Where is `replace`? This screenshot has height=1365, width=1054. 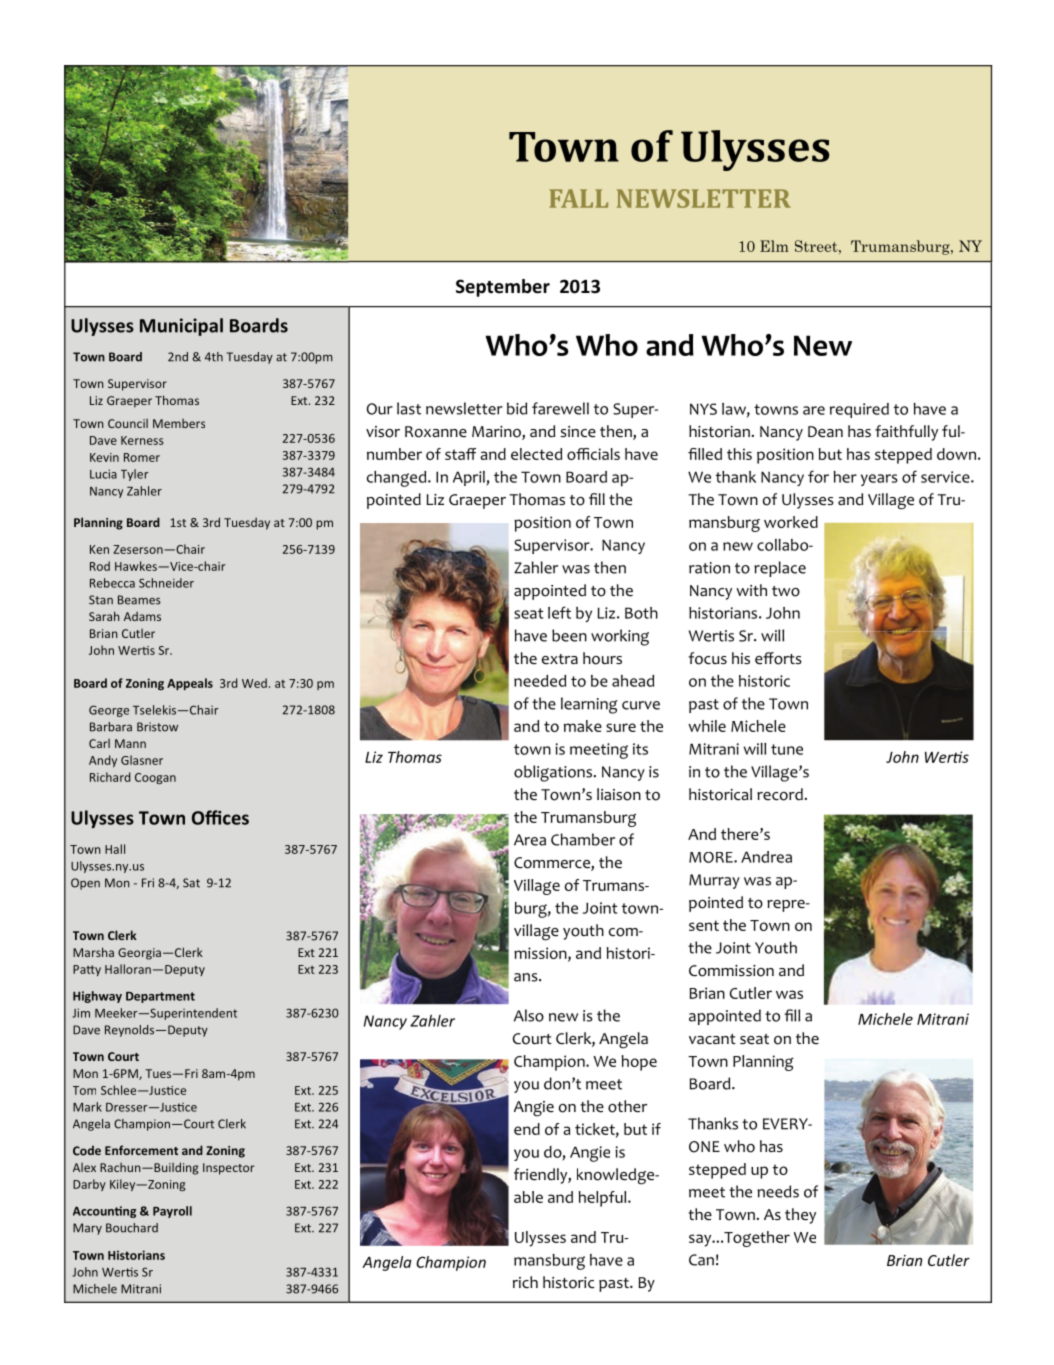
replace is located at coordinates (780, 569).
